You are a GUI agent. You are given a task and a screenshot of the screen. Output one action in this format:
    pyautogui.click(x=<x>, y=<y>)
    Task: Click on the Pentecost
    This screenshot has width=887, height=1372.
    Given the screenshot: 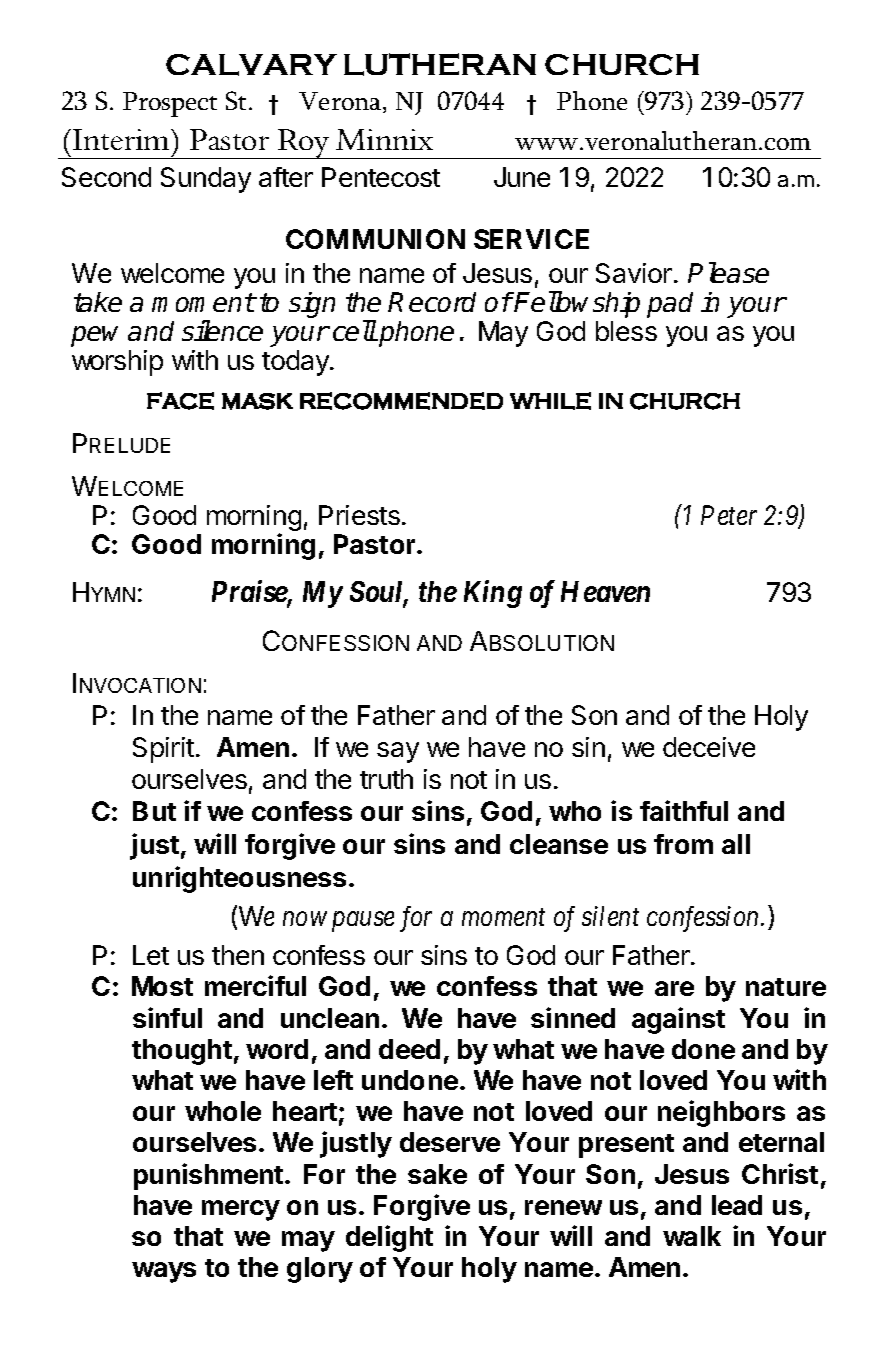 What is the action you would take?
    pyautogui.click(x=381, y=177)
